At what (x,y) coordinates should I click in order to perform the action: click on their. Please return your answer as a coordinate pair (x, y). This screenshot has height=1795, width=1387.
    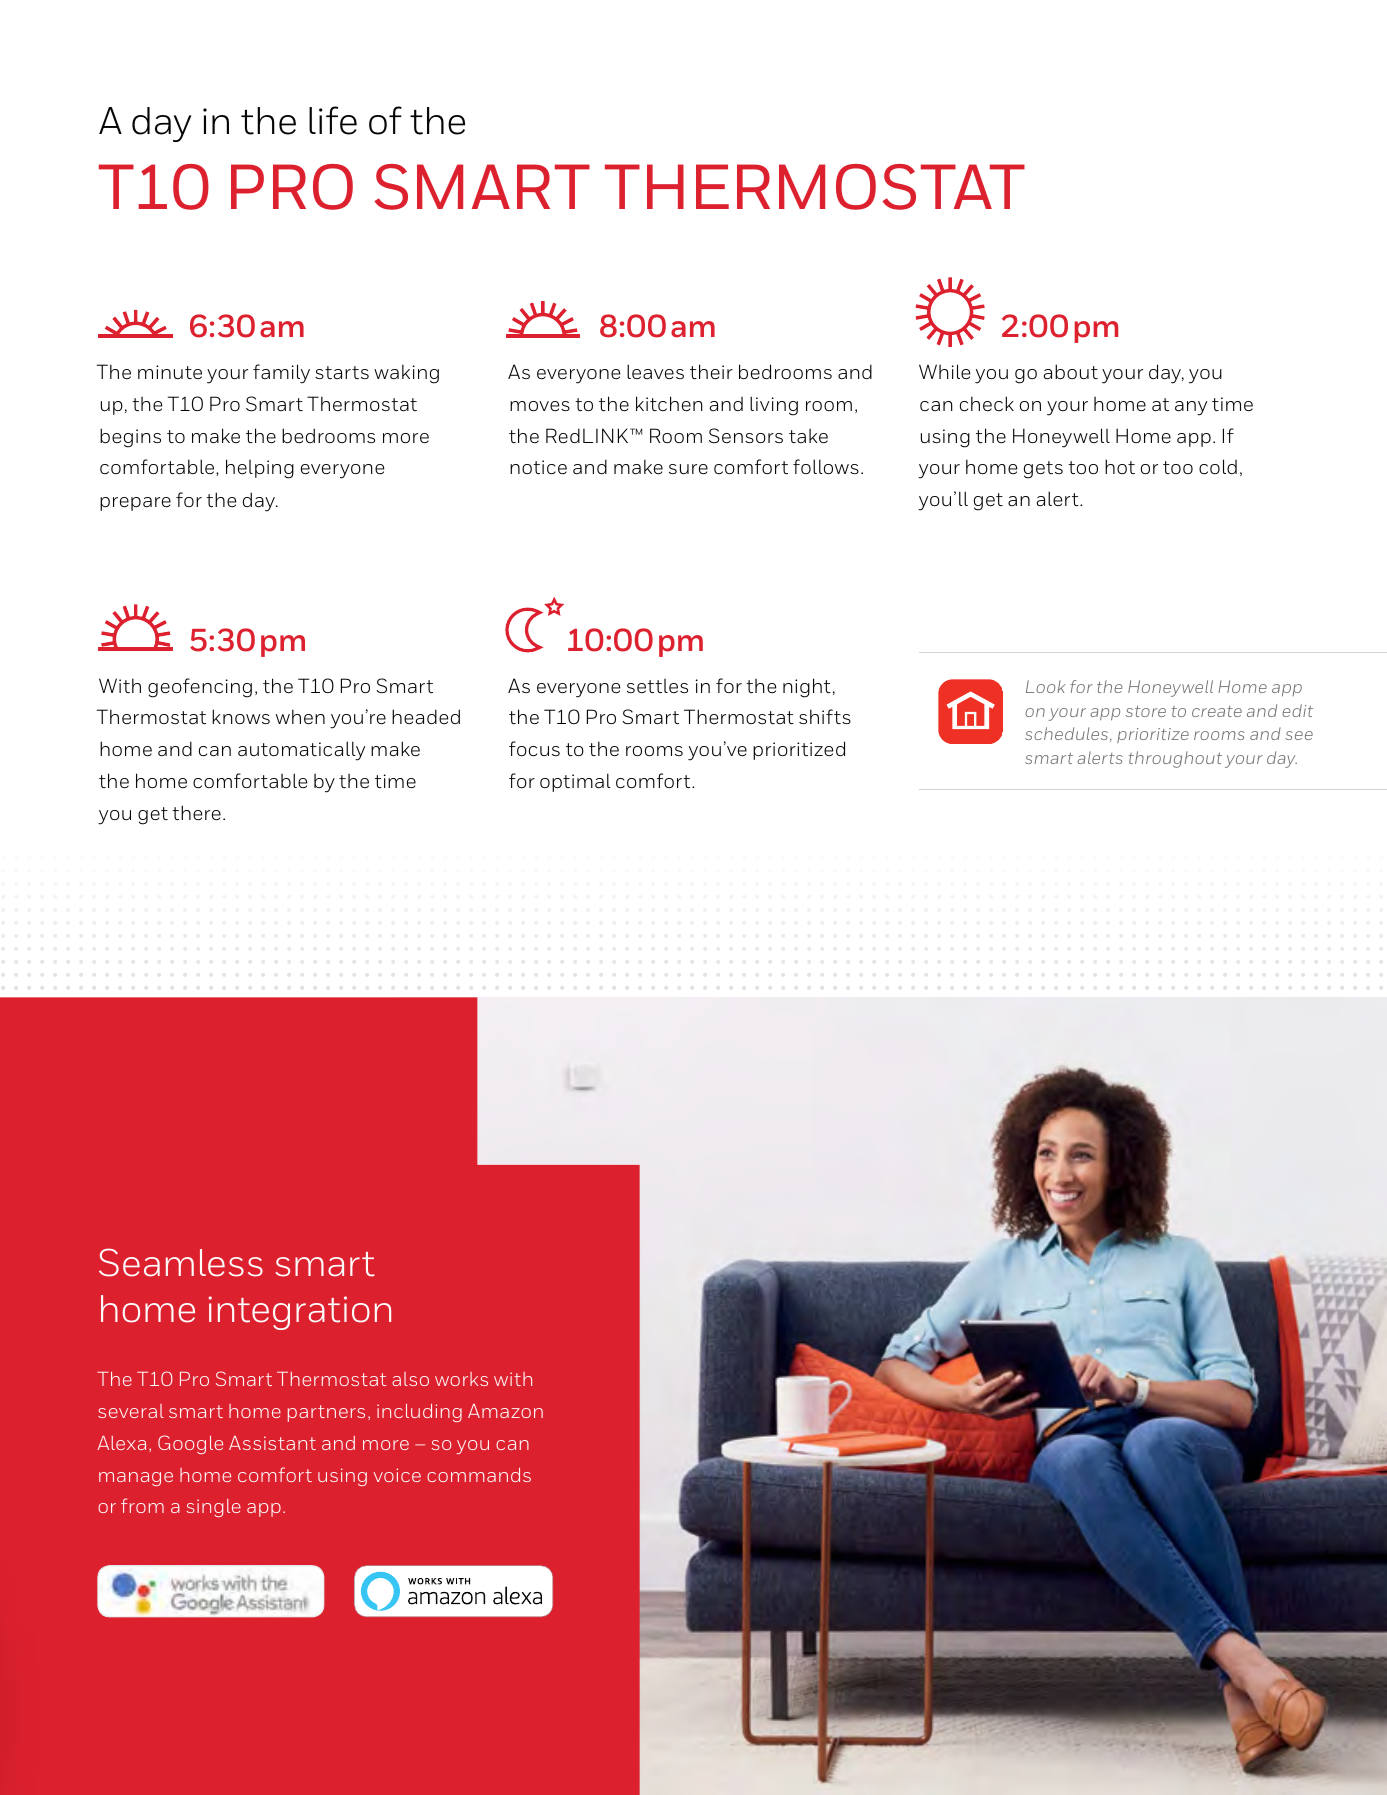
    Looking at the image, I should click on (711, 371).
